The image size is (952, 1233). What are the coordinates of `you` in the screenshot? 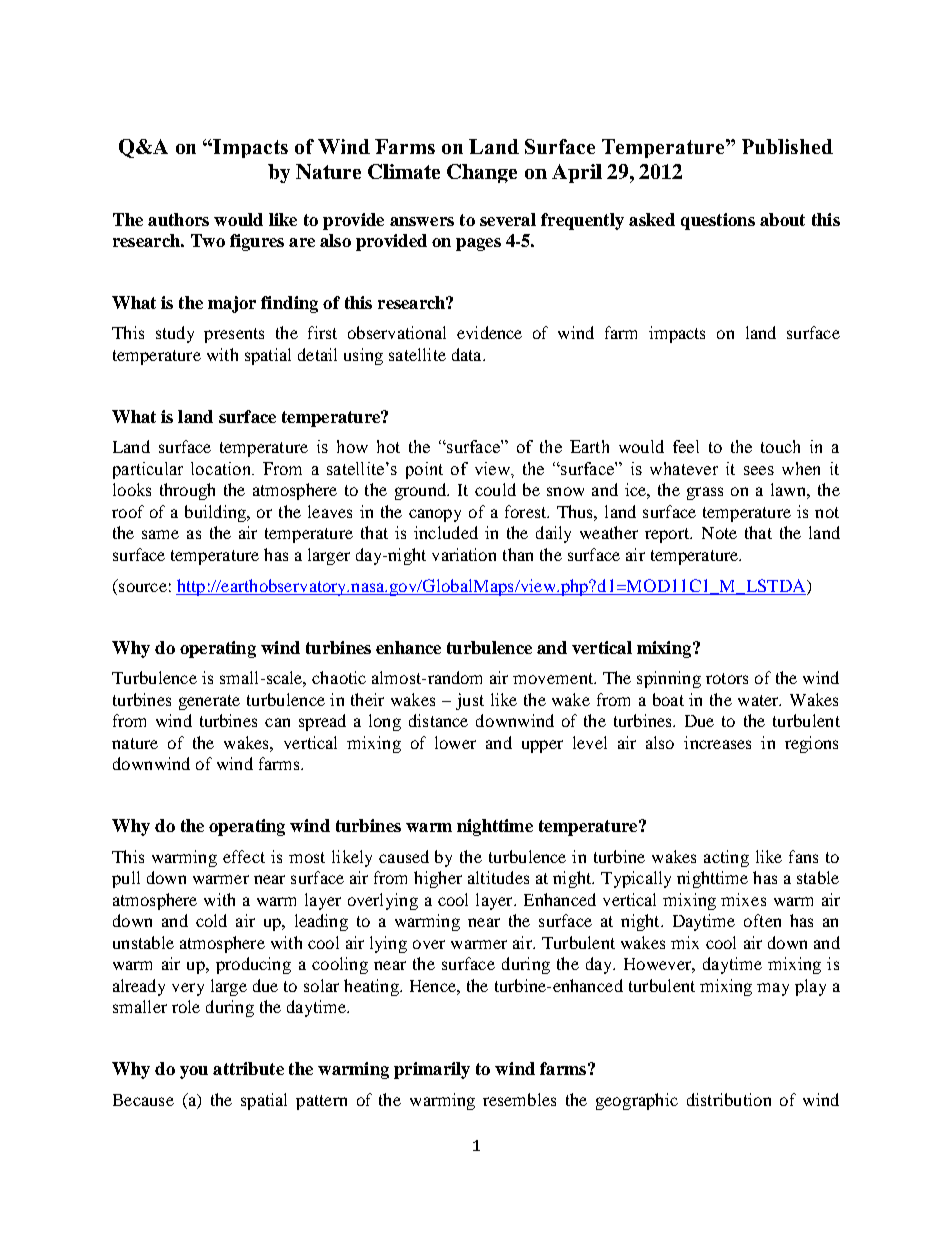 It's located at (194, 1072).
